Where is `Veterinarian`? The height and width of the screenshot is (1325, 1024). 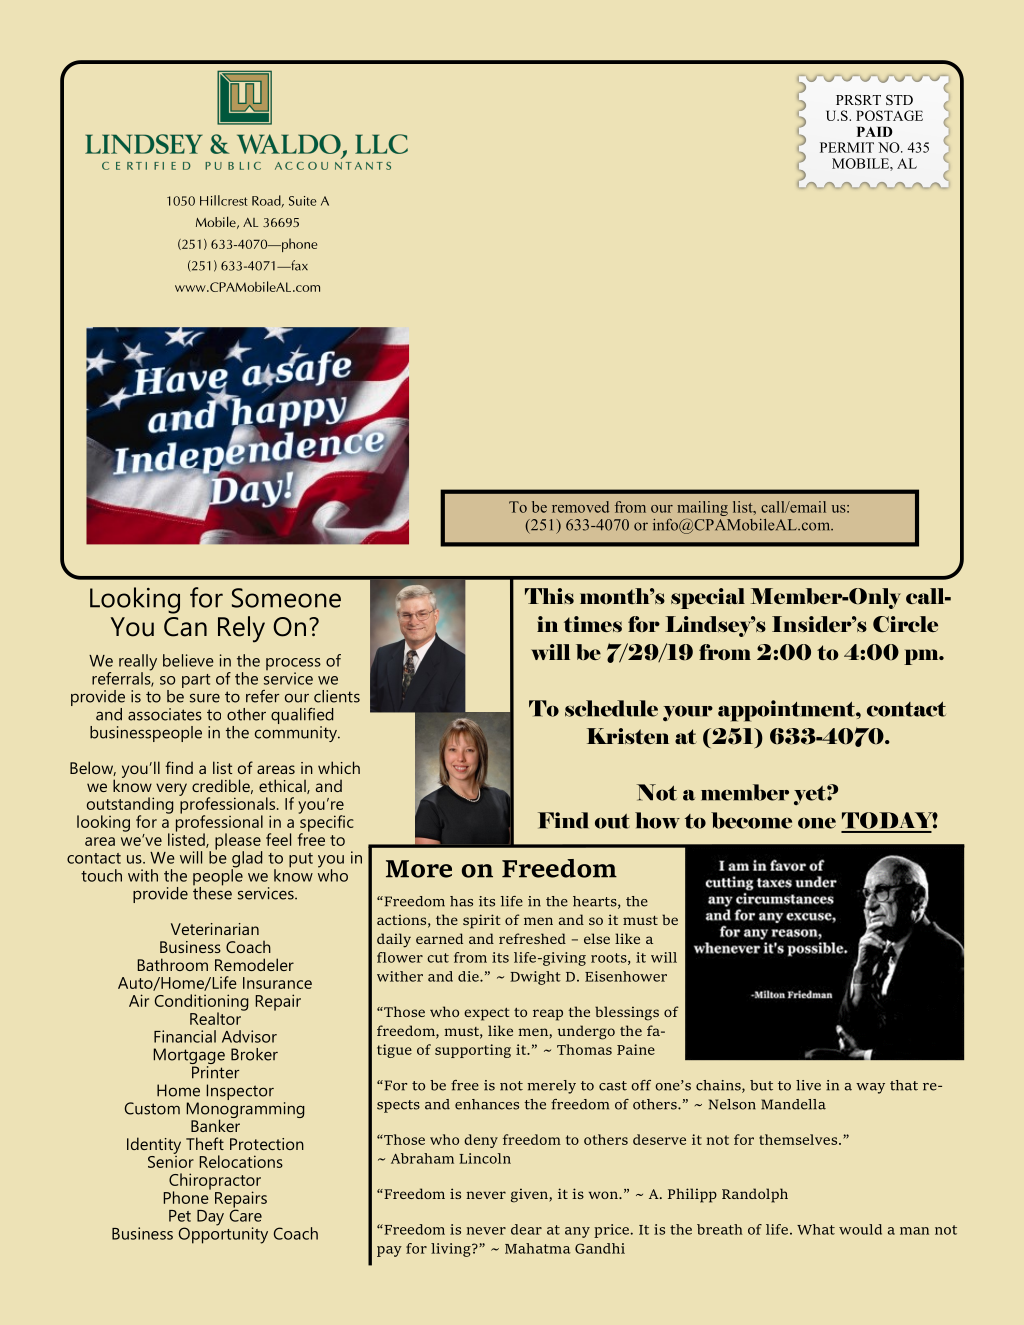
Veterinarian is located at coordinates (215, 929).
